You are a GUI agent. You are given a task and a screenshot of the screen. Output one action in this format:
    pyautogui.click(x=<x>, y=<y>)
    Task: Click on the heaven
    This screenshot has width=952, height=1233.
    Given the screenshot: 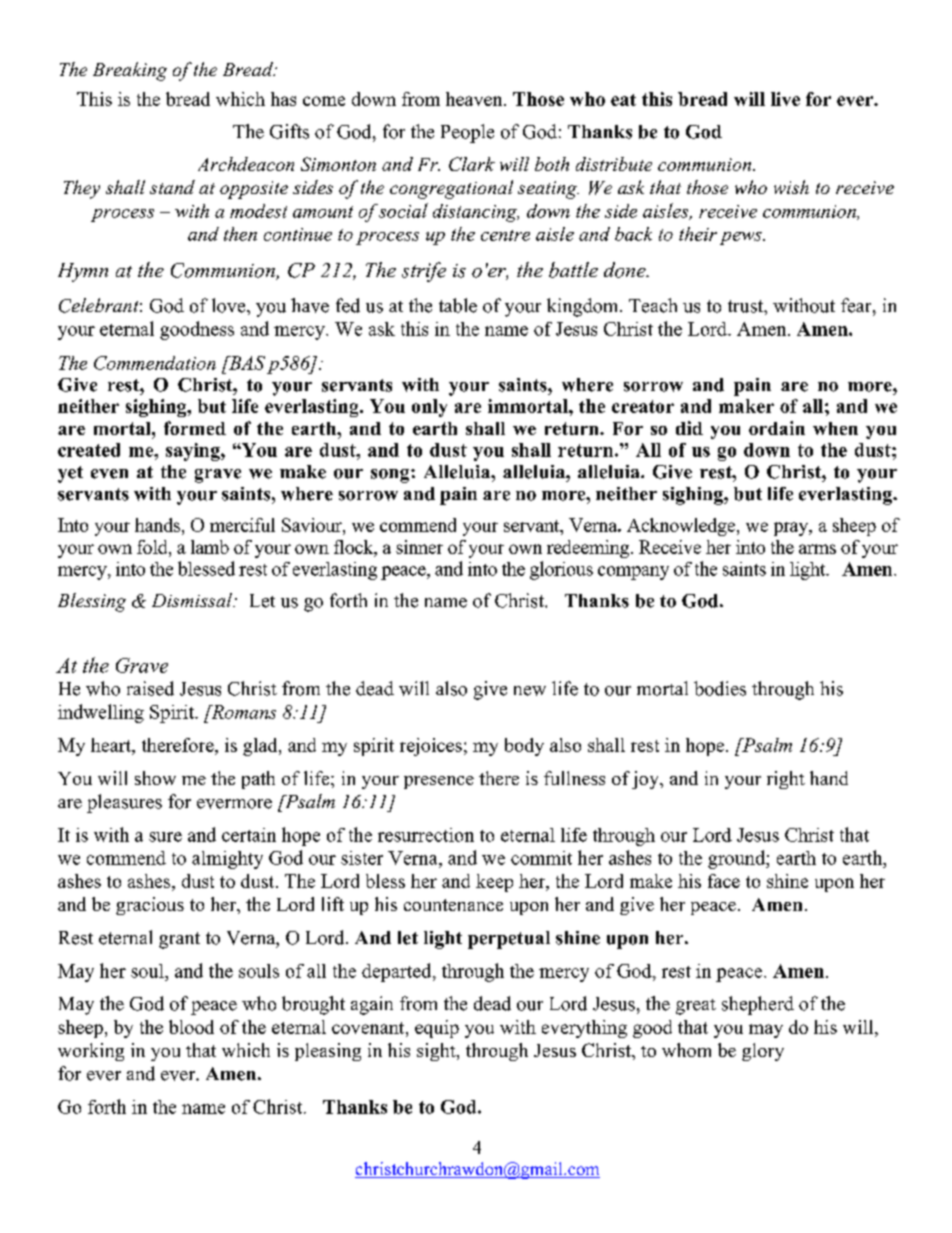 What is the action you would take?
    pyautogui.click(x=475, y=99)
